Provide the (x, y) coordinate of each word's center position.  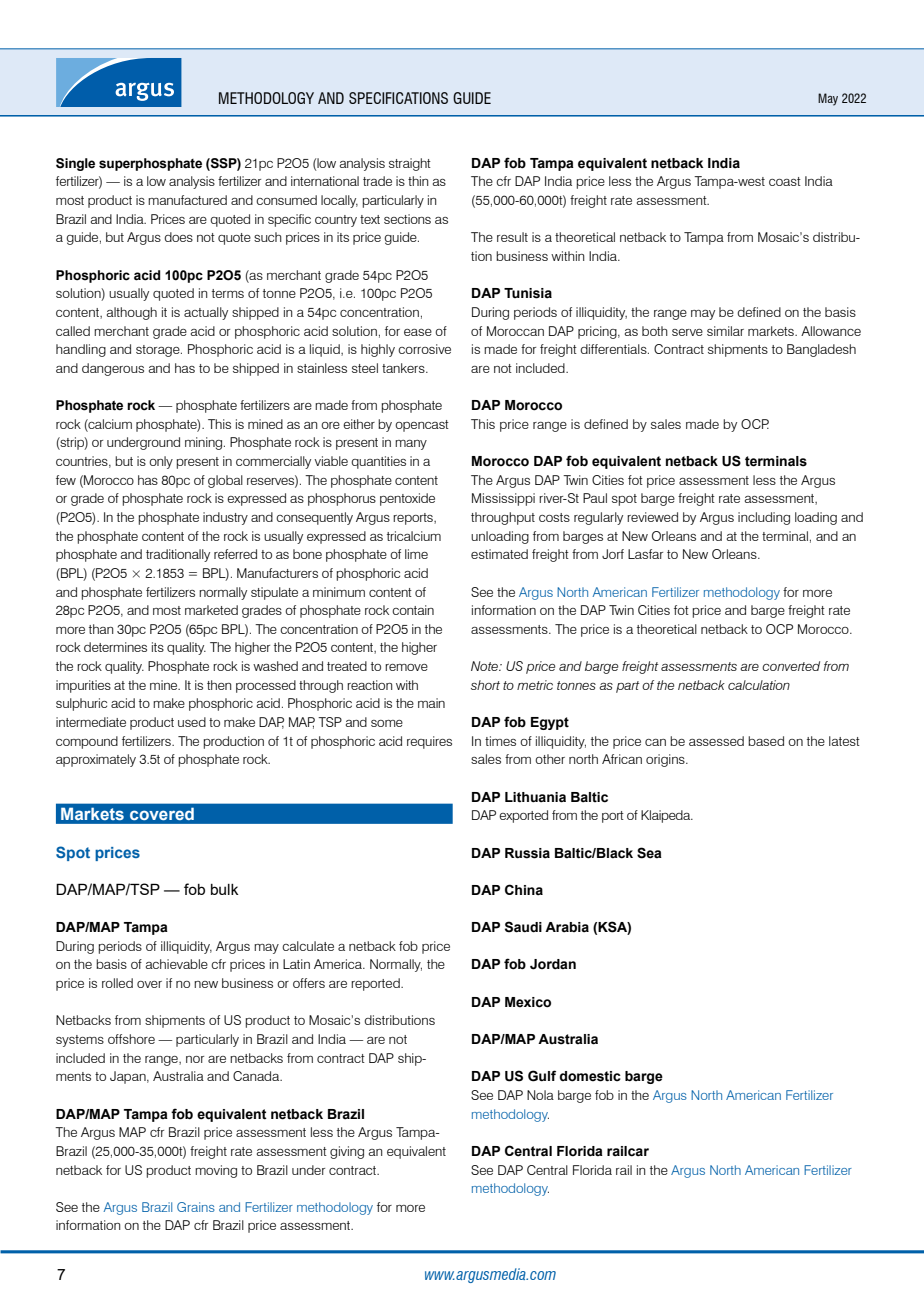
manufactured (187, 200)
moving (216, 1171)
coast (785, 181)
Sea (649, 853)
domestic (590, 1076)
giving (347, 1152)
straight (410, 164)
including (764, 518)
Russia (527, 853)
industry (225, 518)
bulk (225, 889)
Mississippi (503, 499)
